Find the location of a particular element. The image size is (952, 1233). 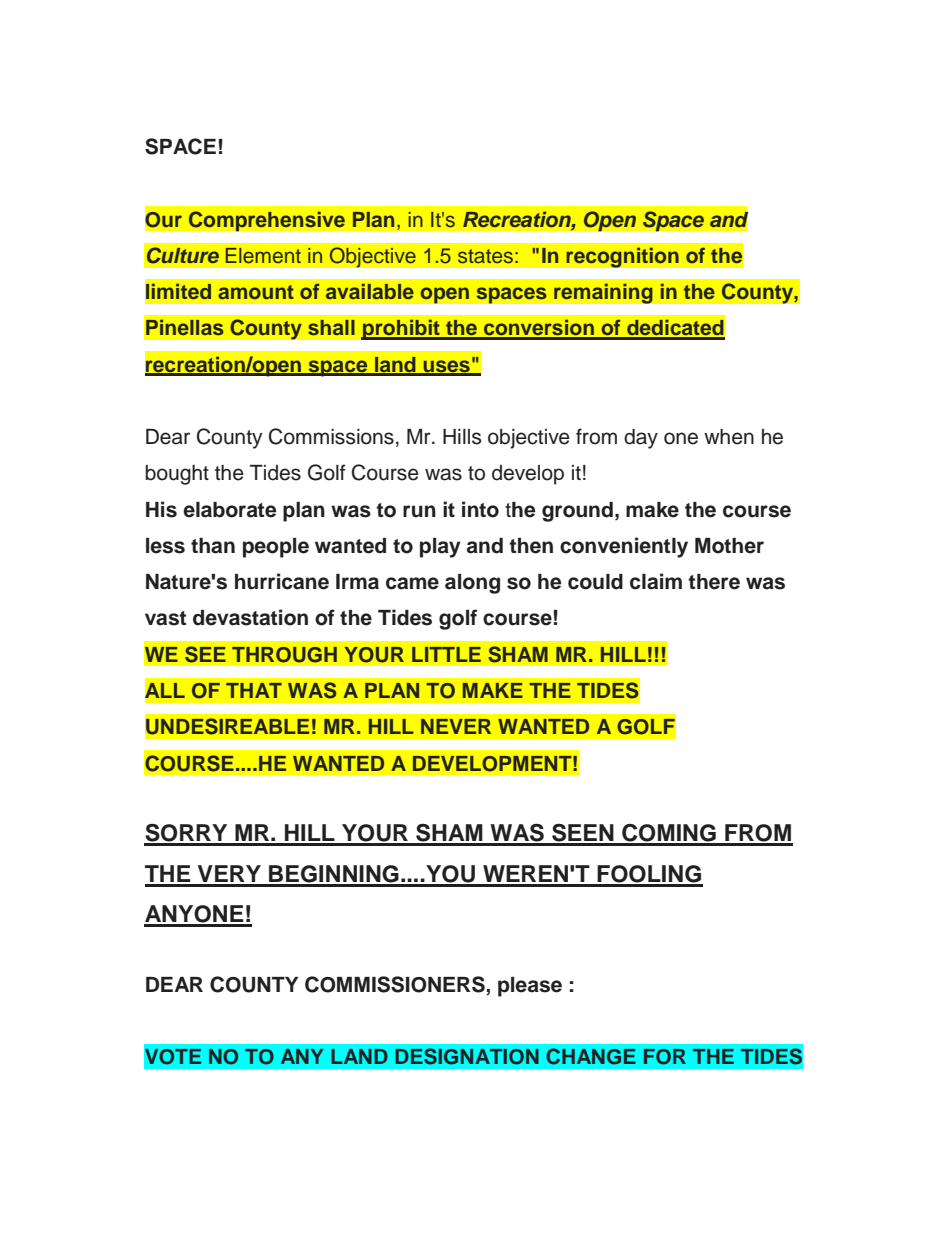

recognition is located at coordinates (622, 257).
